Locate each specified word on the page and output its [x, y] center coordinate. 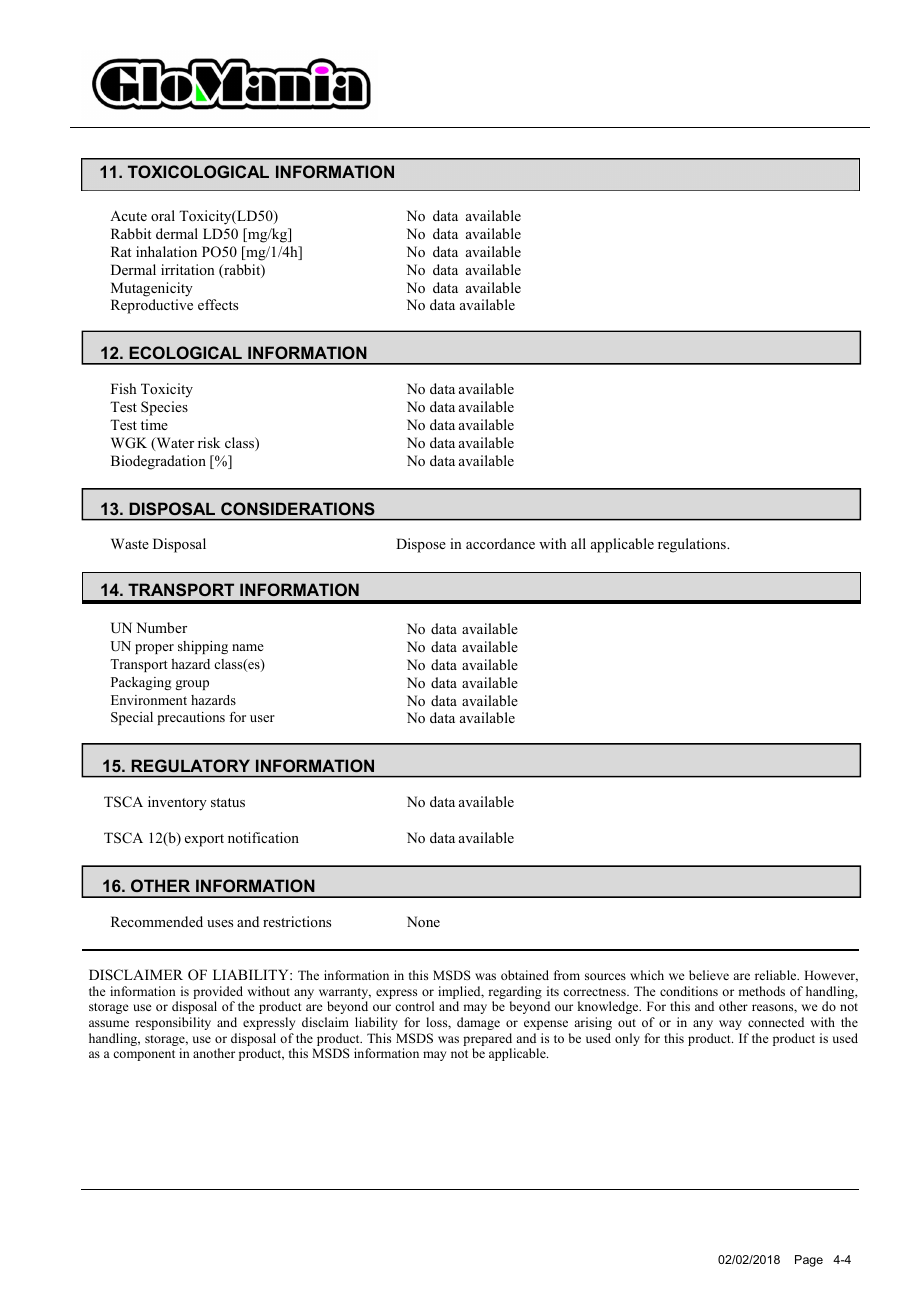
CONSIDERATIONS [298, 508]
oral [163, 215]
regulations [693, 545]
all [578, 543]
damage [478, 1023]
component [144, 1055]
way [730, 1025]
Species [164, 408]
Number [161, 627]
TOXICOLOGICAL [198, 171]
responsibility [173, 1023]
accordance [500, 543]
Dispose [421, 545]
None [423, 921]
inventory [177, 803]
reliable [777, 975]
